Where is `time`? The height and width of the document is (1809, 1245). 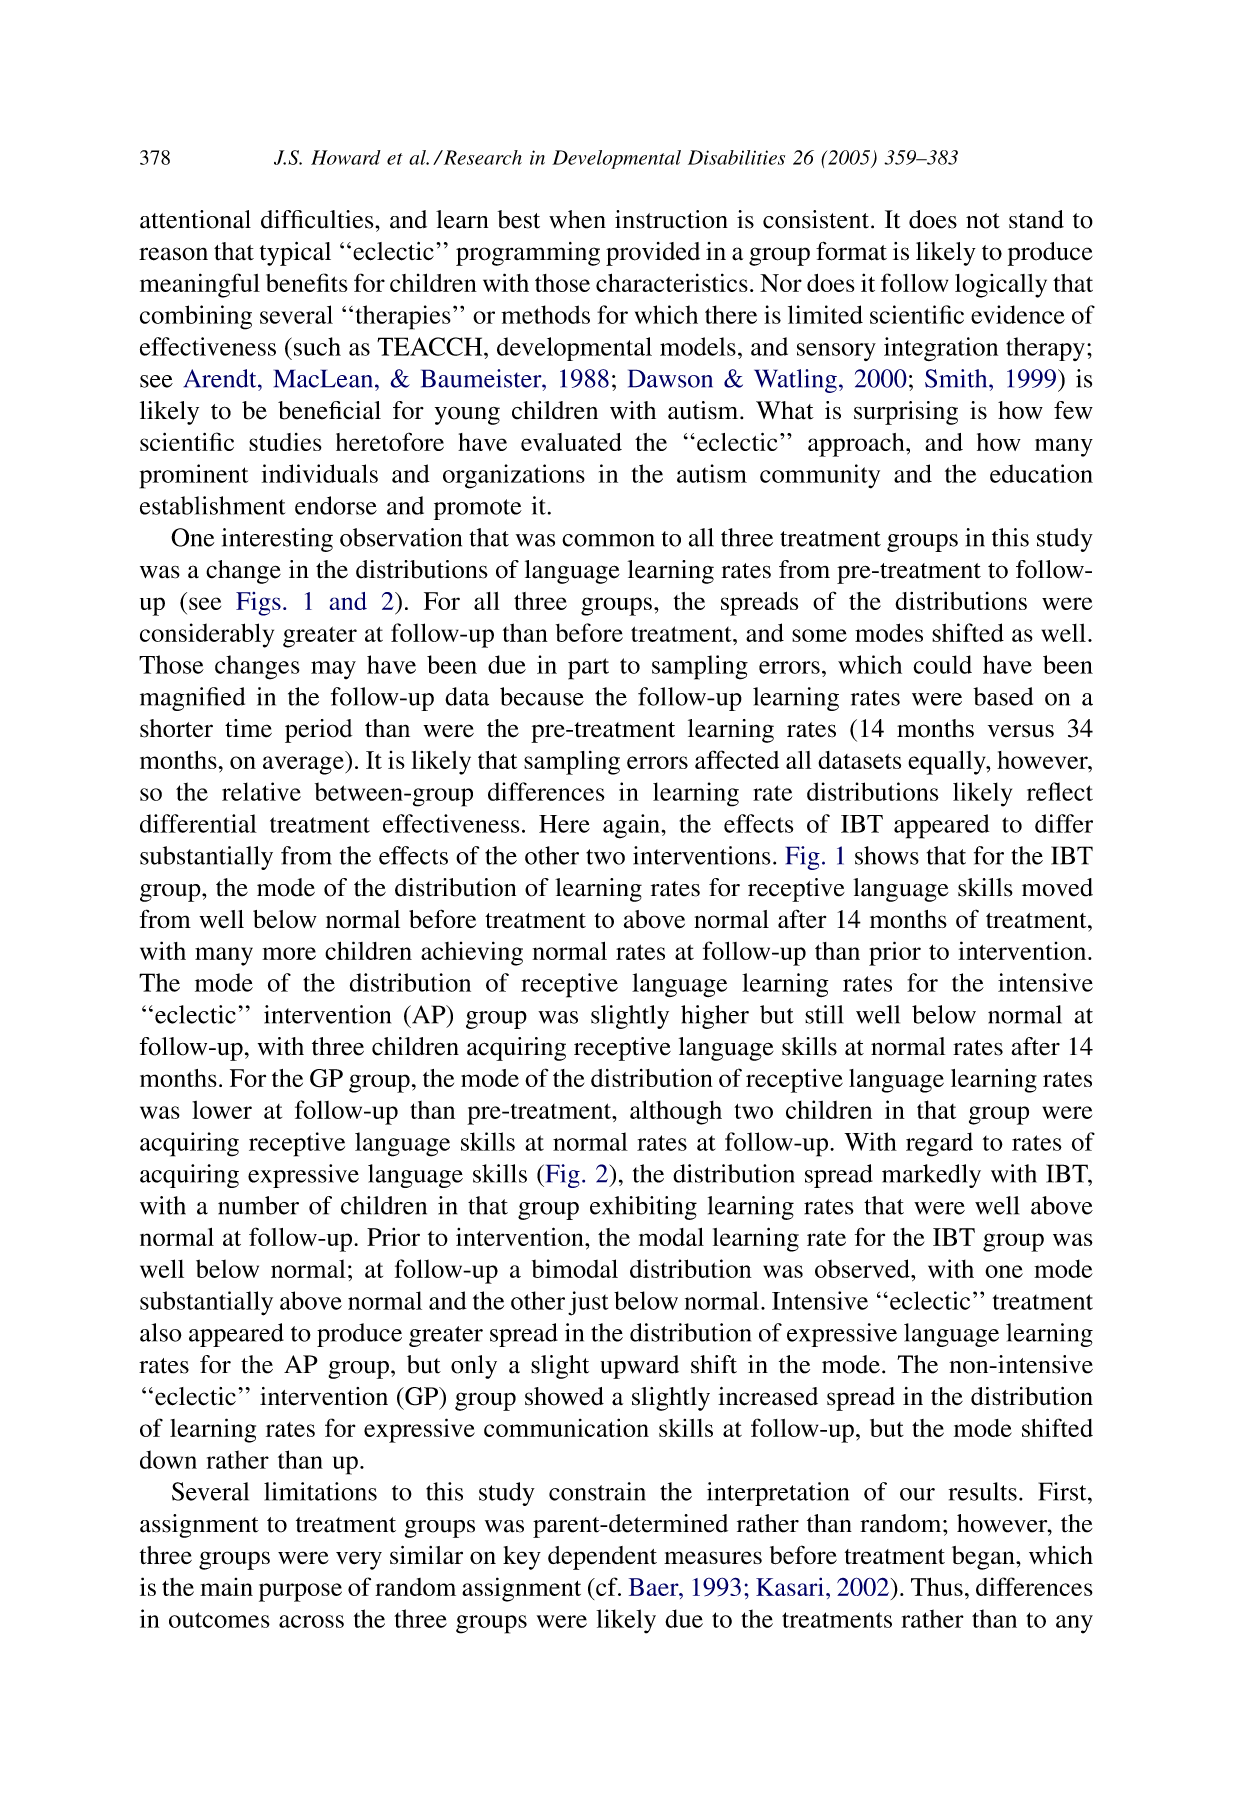 time is located at coordinates (248, 728).
